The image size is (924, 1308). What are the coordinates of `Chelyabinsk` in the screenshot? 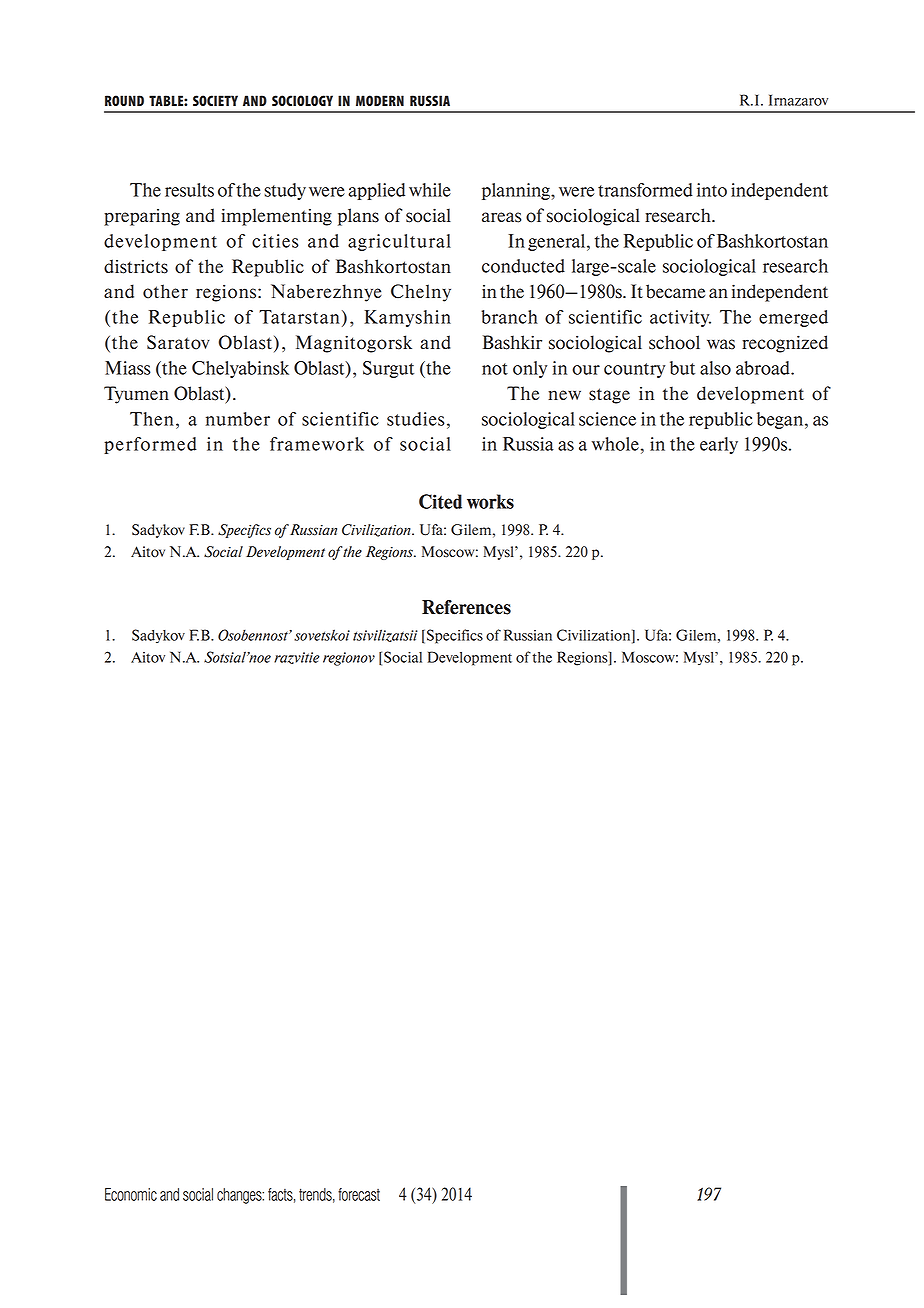 It's located at (240, 369).
